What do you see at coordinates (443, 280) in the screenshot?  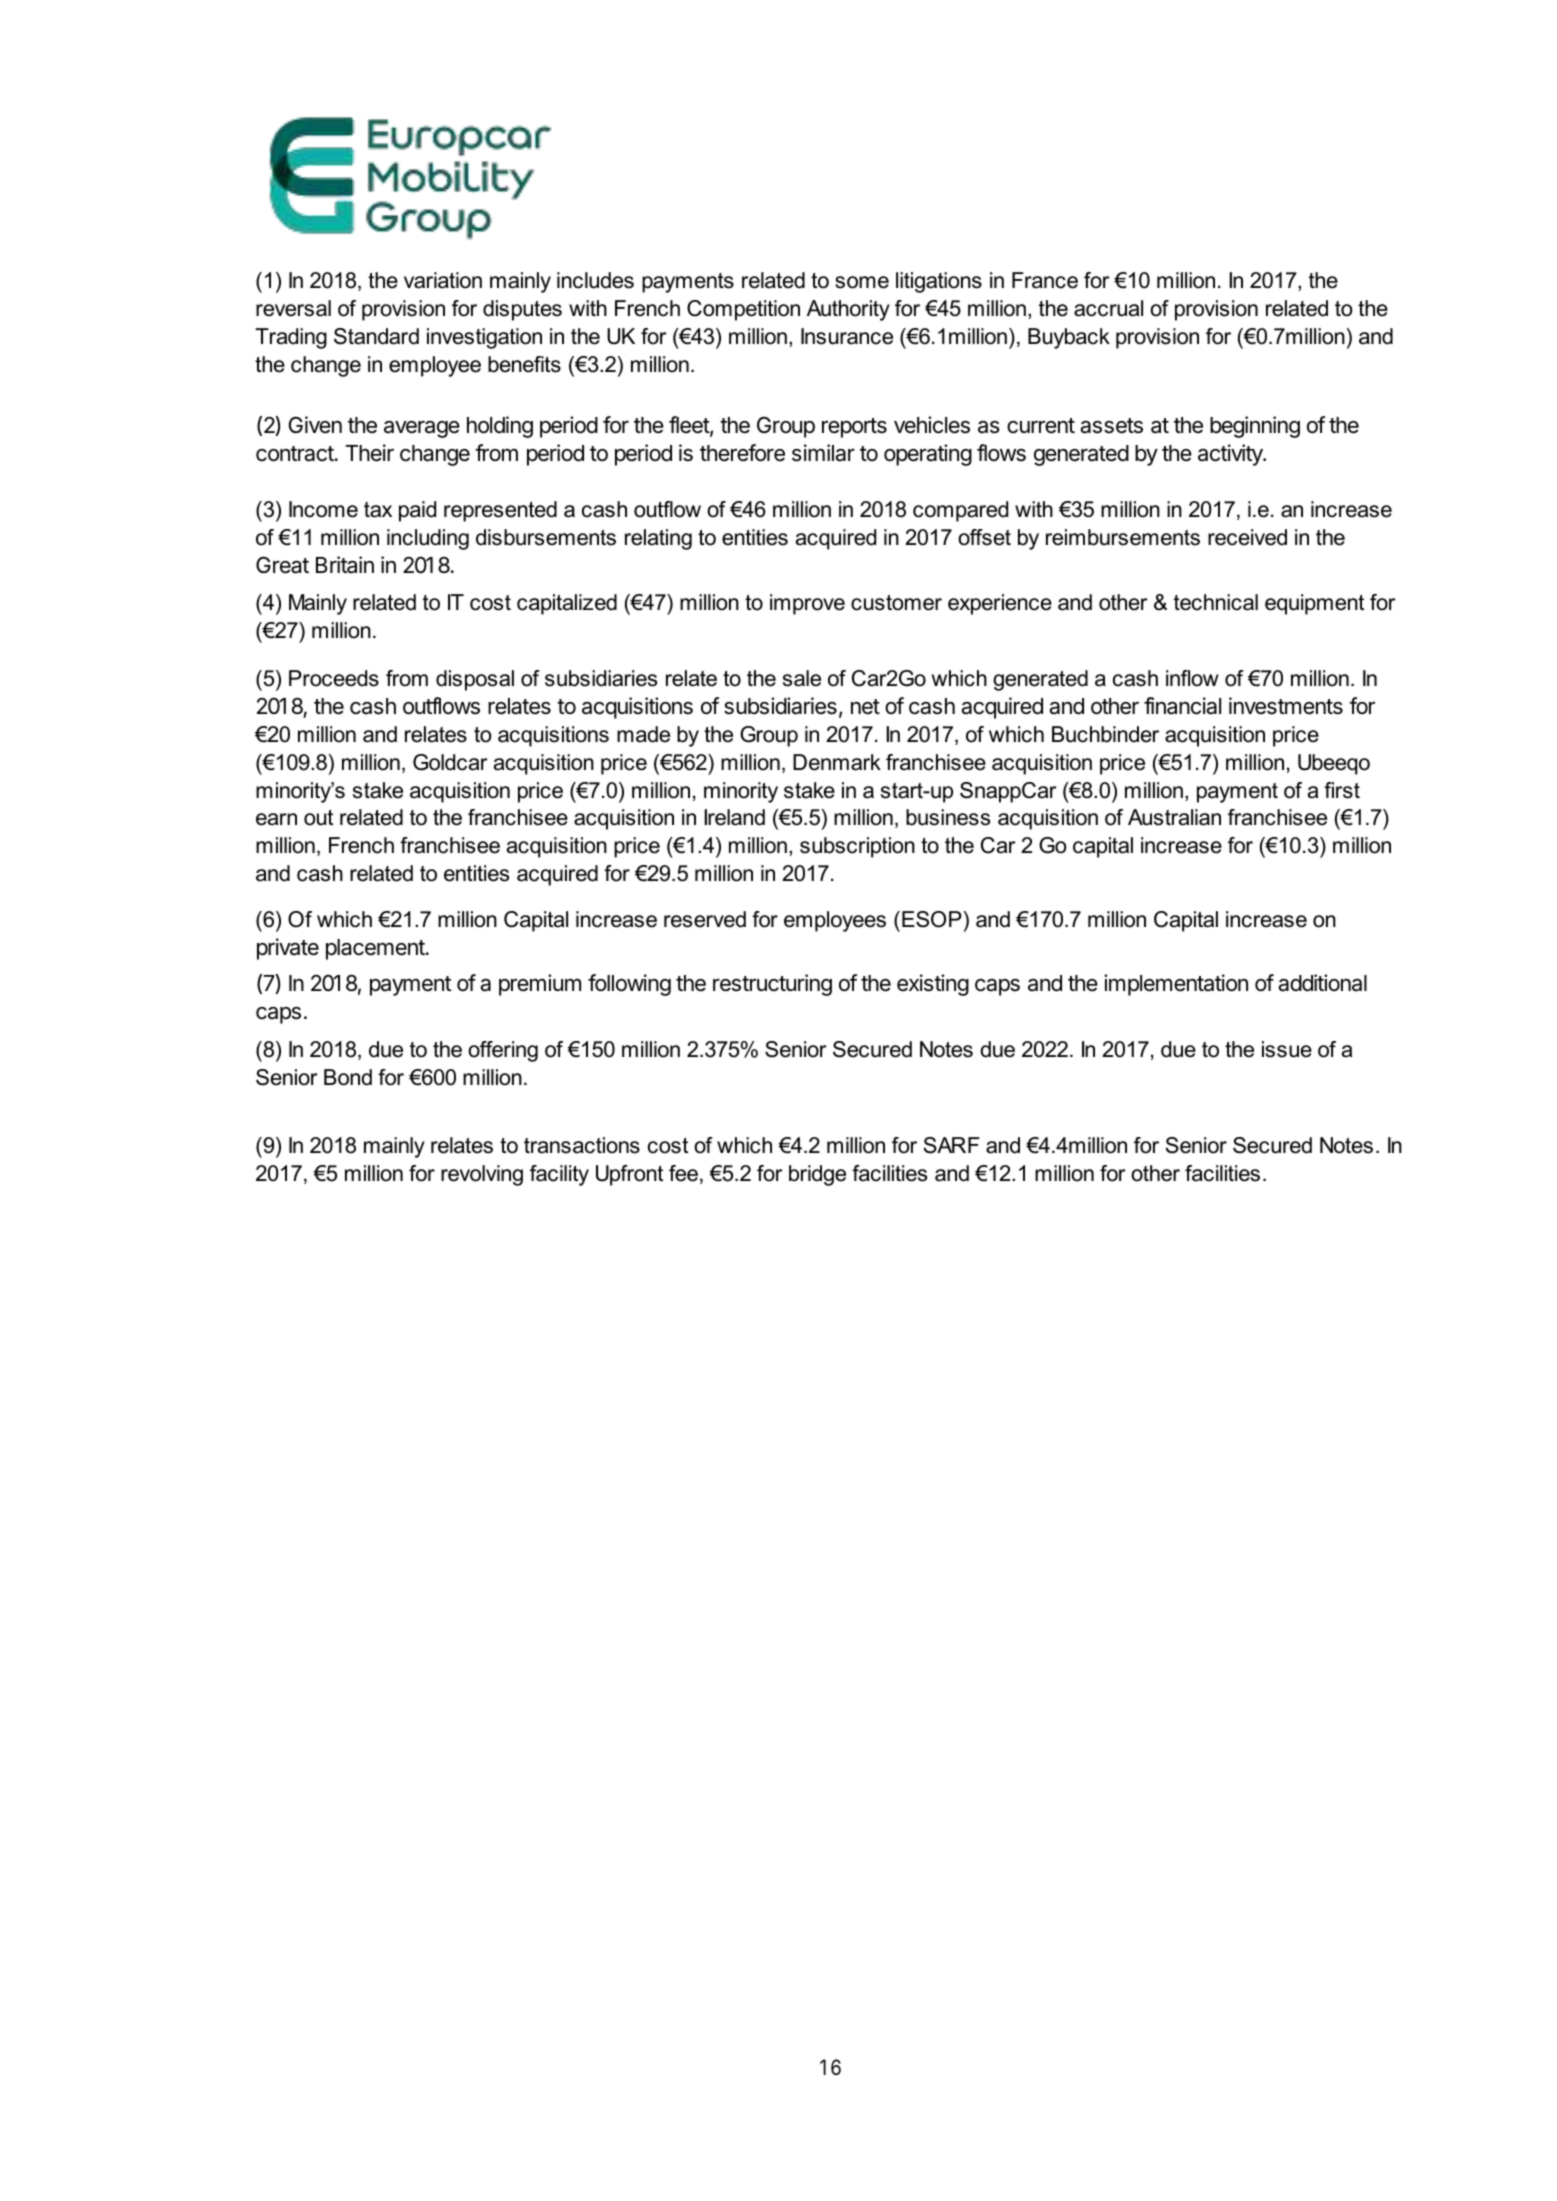 I see `variation` at bounding box center [443, 280].
